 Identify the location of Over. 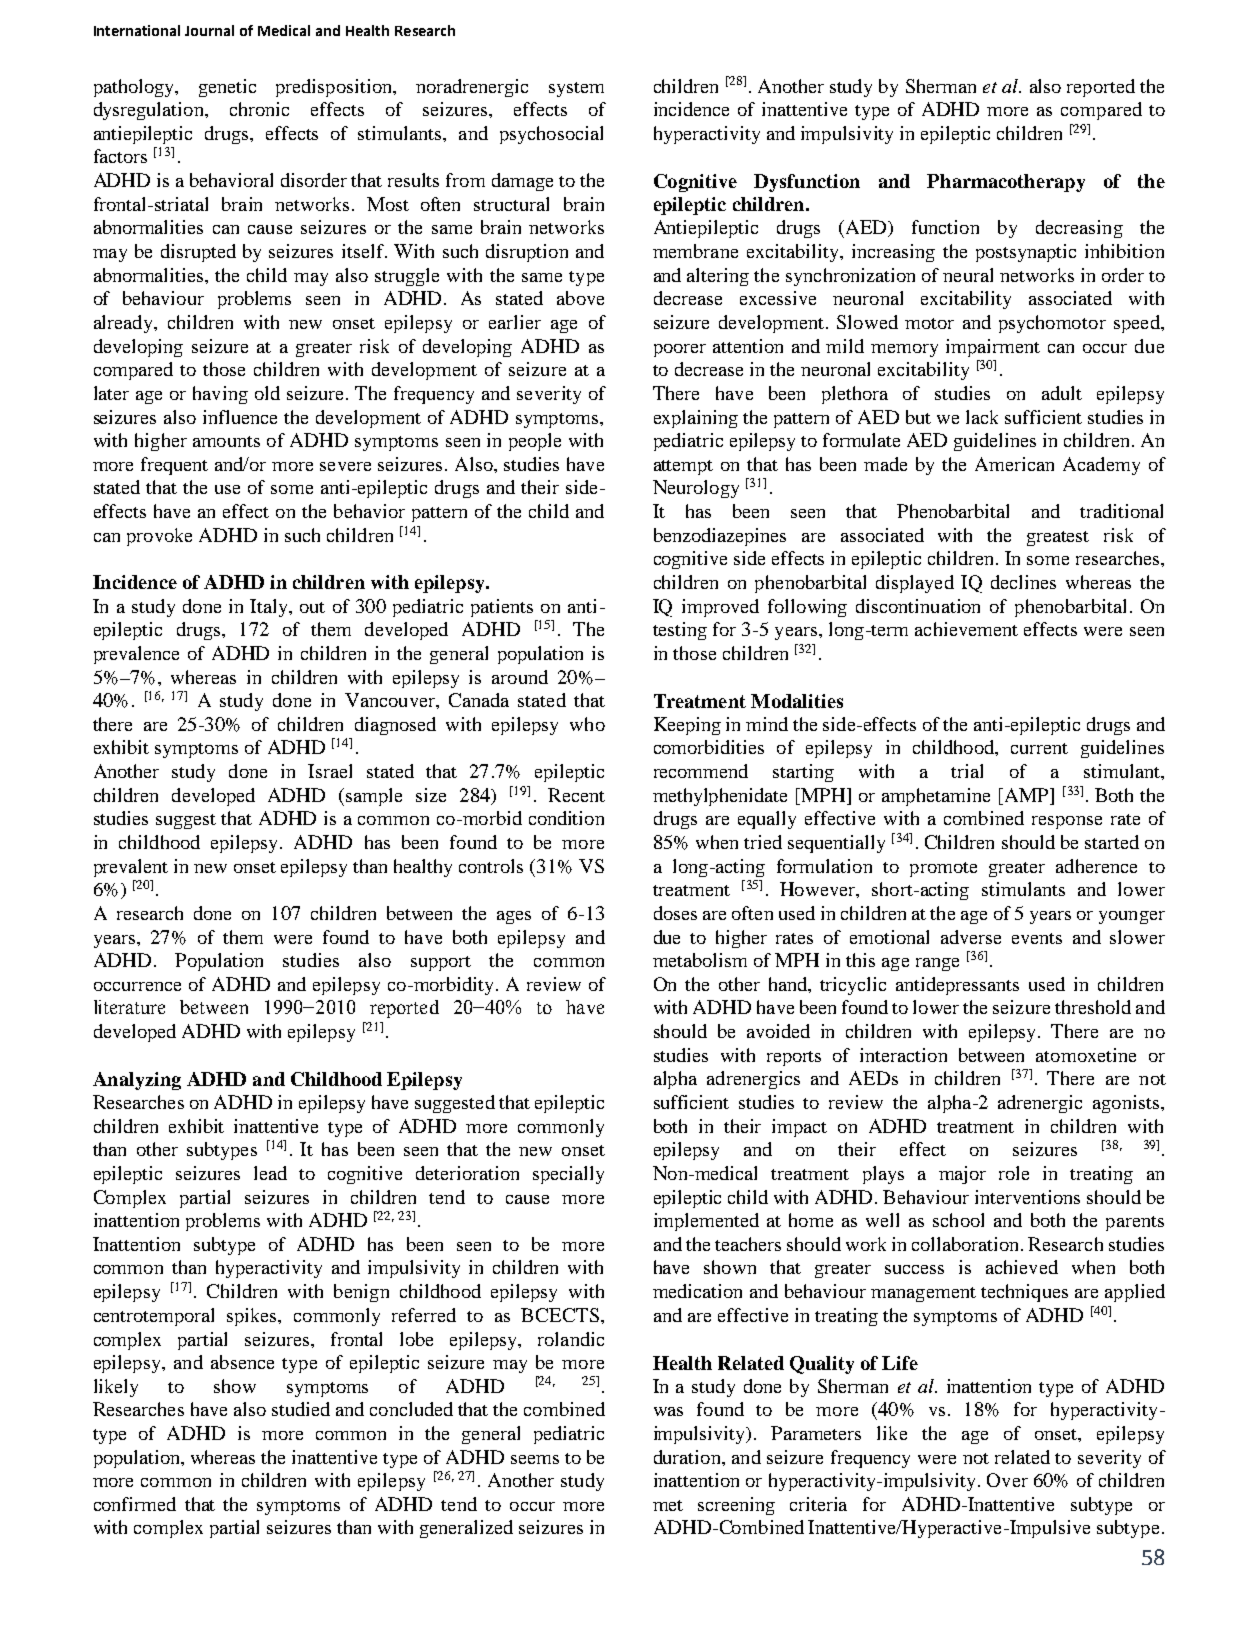
(1007, 1480).
